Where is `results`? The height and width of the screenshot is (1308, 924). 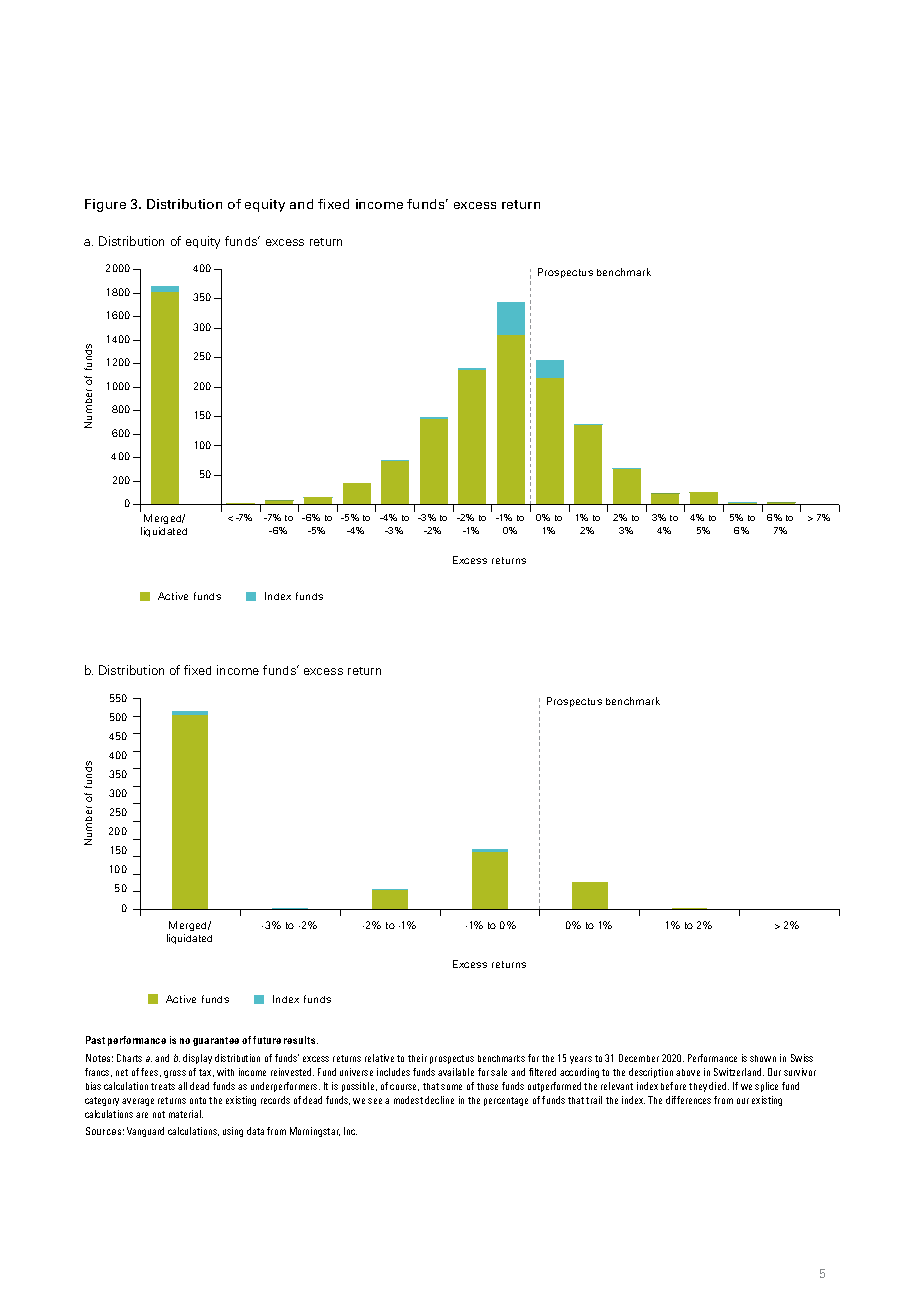 results is located at coordinates (301, 1040).
